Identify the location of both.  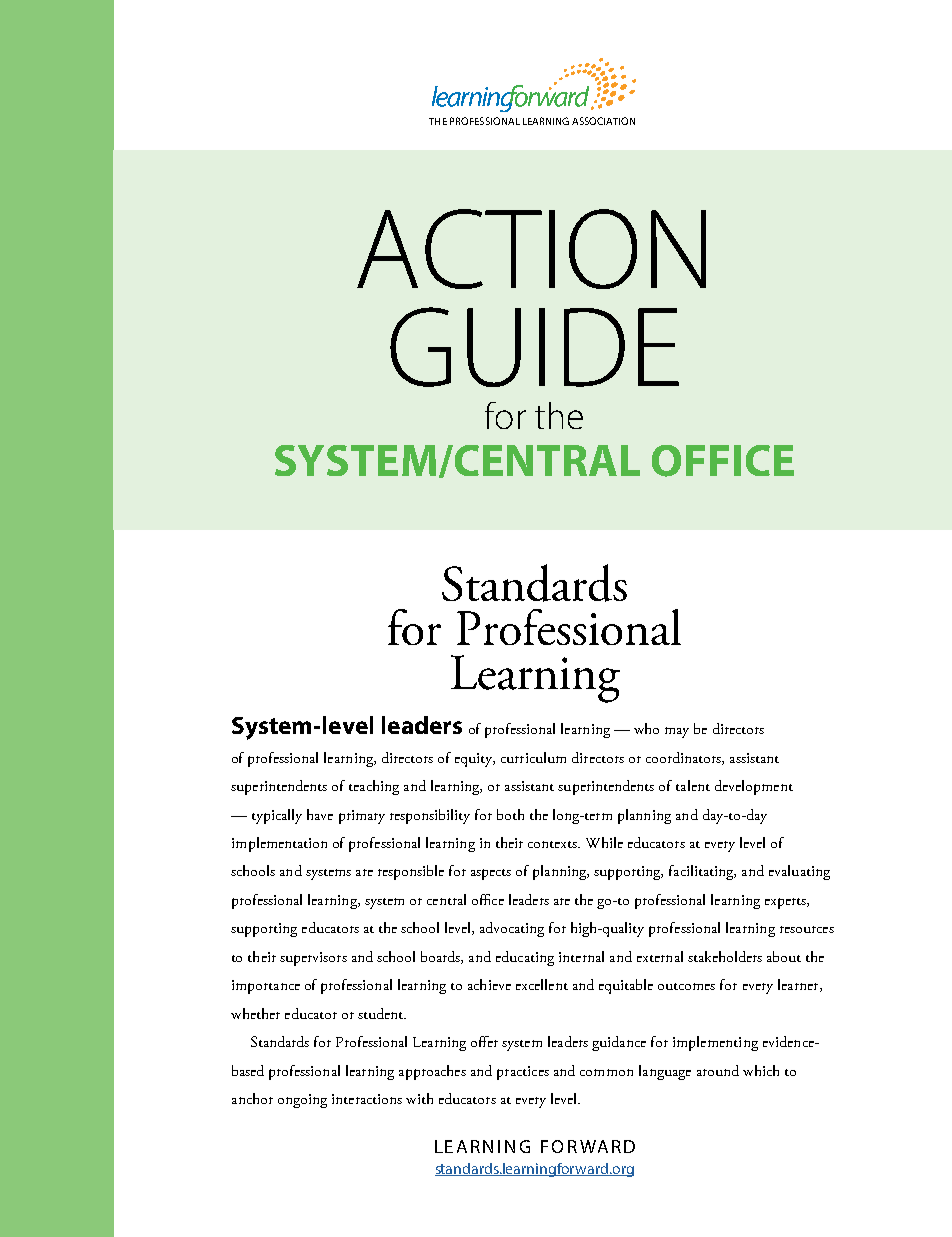
(510, 814).
